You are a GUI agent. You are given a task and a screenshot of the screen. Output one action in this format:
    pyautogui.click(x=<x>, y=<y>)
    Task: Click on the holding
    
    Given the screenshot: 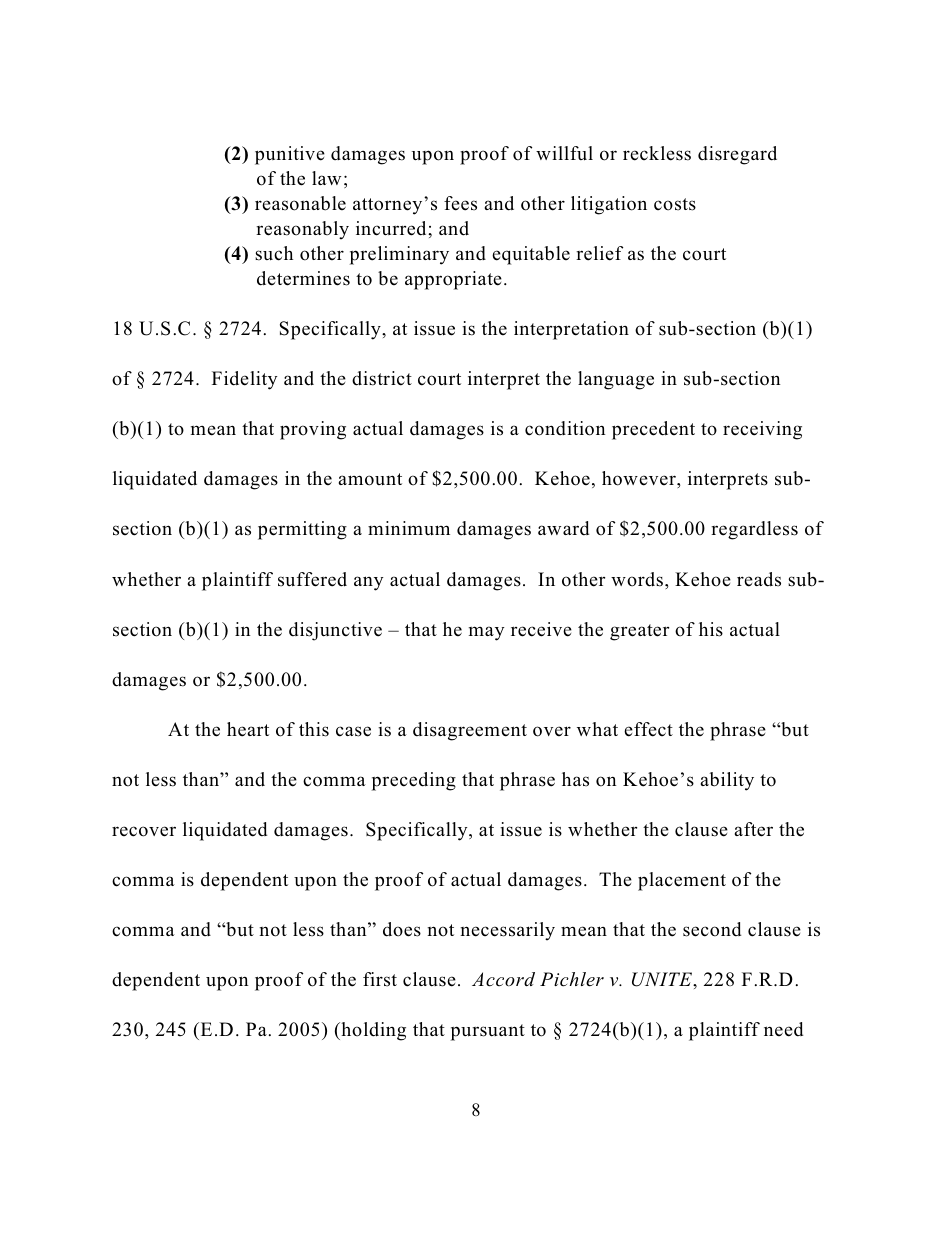 What is the action you would take?
    pyautogui.click(x=372, y=1031)
